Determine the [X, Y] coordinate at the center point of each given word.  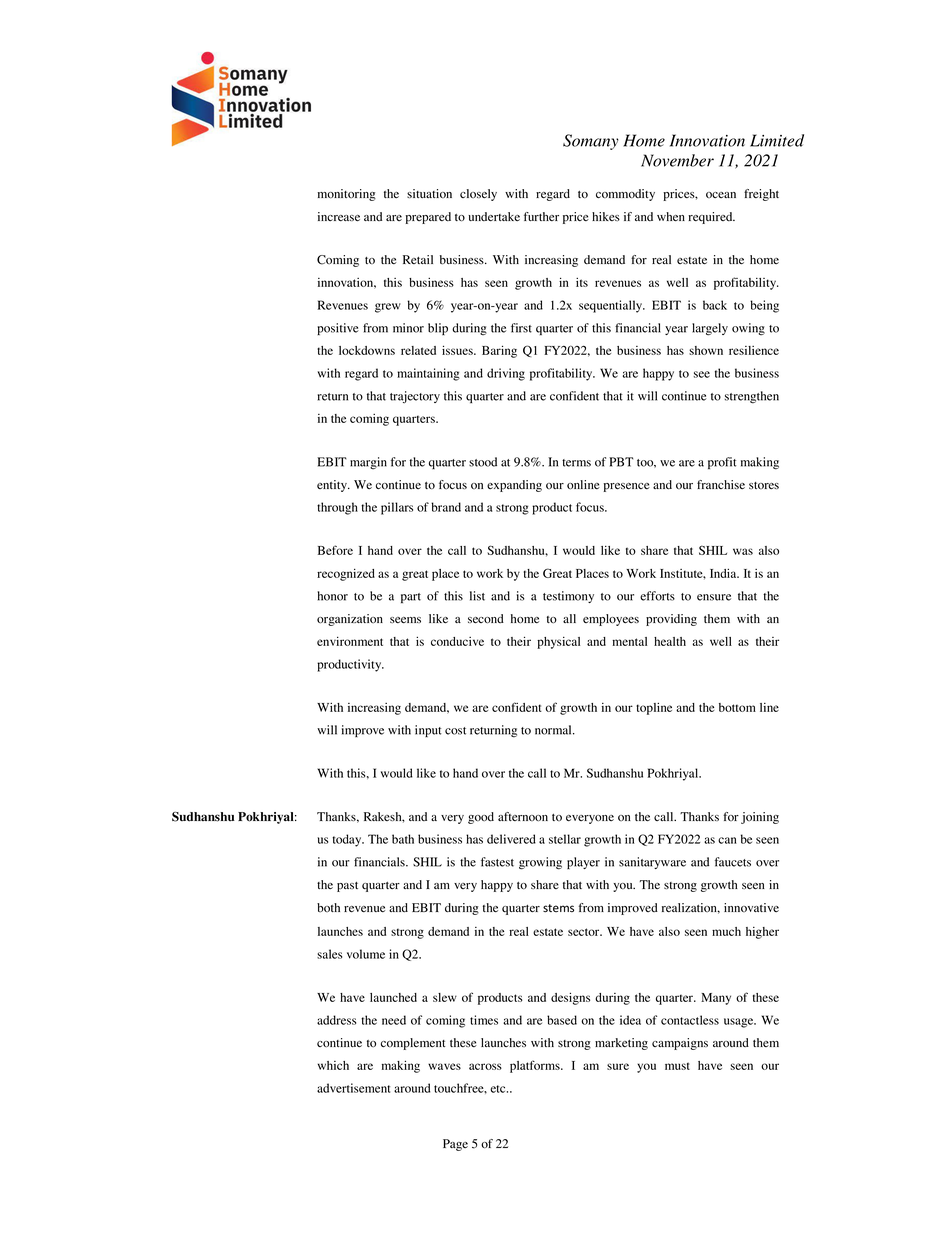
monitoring [347, 195]
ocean [721, 195]
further [541, 216]
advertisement [353, 1088]
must [677, 1066]
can [727, 840]
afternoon [523, 817]
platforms [536, 1066]
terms [576, 463]
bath [403, 839]
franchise [721, 484]
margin [368, 463]
